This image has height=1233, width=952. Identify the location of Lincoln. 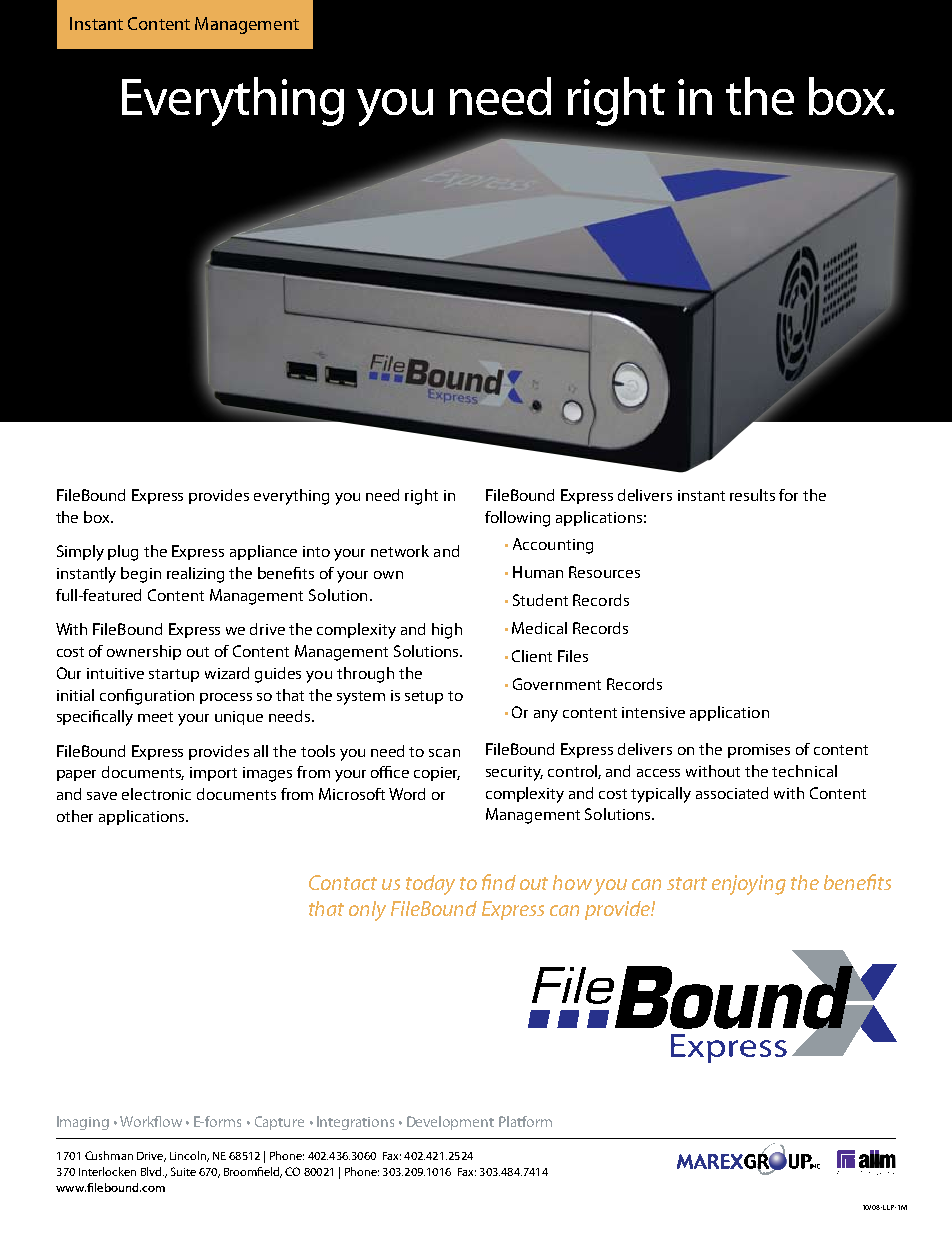
(189, 1156).
